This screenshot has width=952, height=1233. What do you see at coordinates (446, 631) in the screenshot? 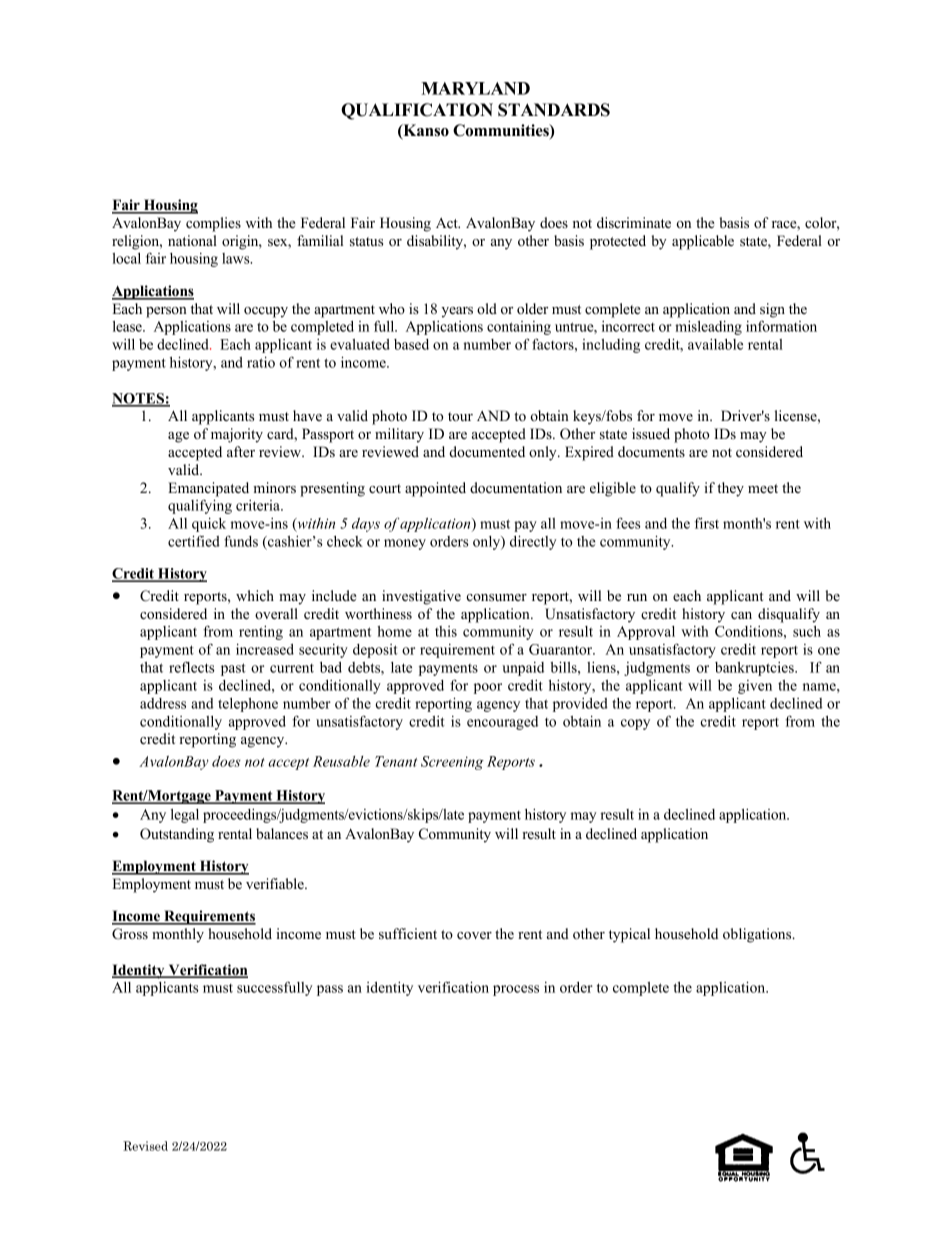
I see `this` at bounding box center [446, 631].
